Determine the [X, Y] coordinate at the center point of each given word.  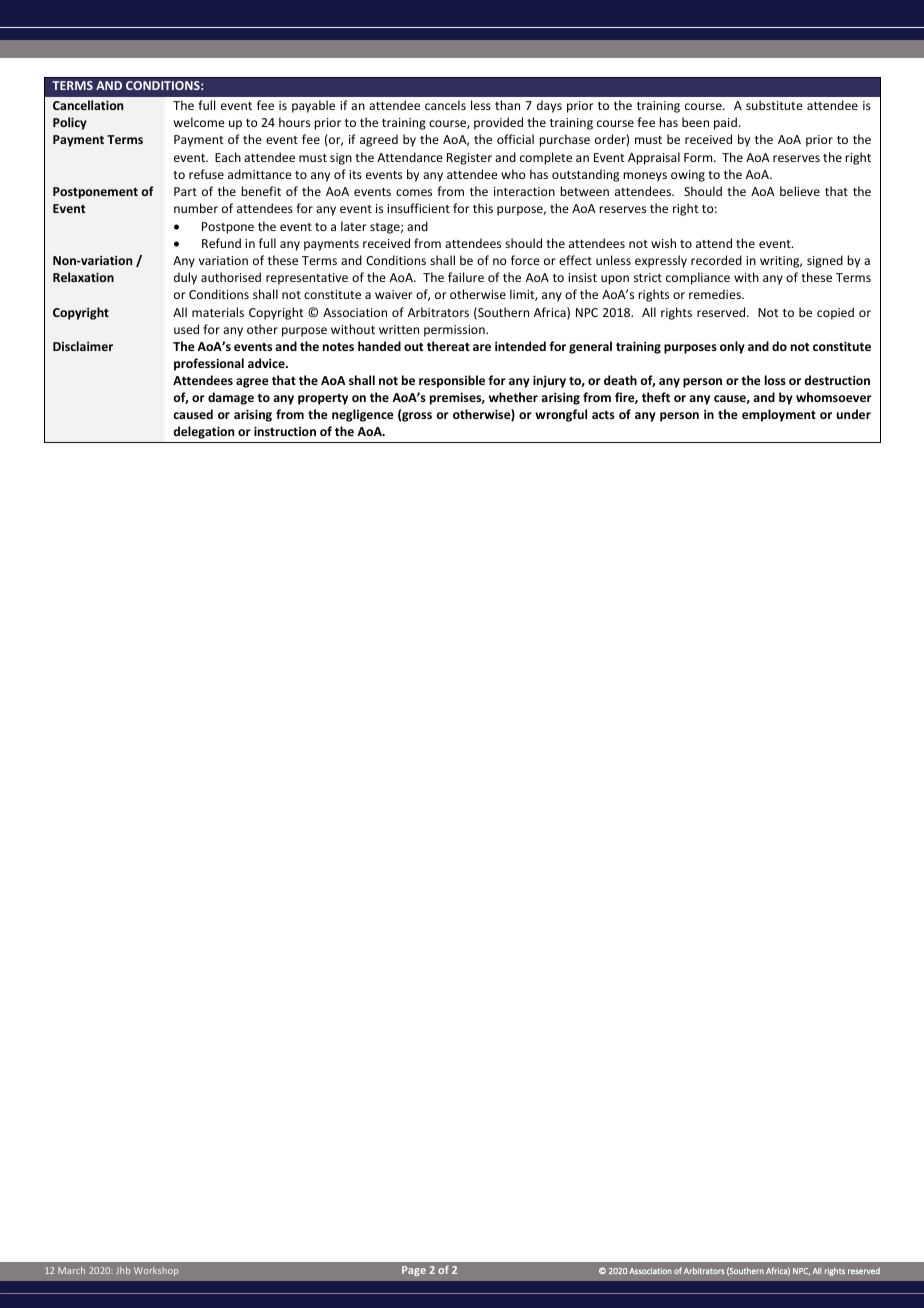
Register [469, 159]
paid [725, 123]
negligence [363, 415]
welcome [199, 122]
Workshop [156, 1271]
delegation [203, 432]
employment [779, 415]
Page [414, 1271]
